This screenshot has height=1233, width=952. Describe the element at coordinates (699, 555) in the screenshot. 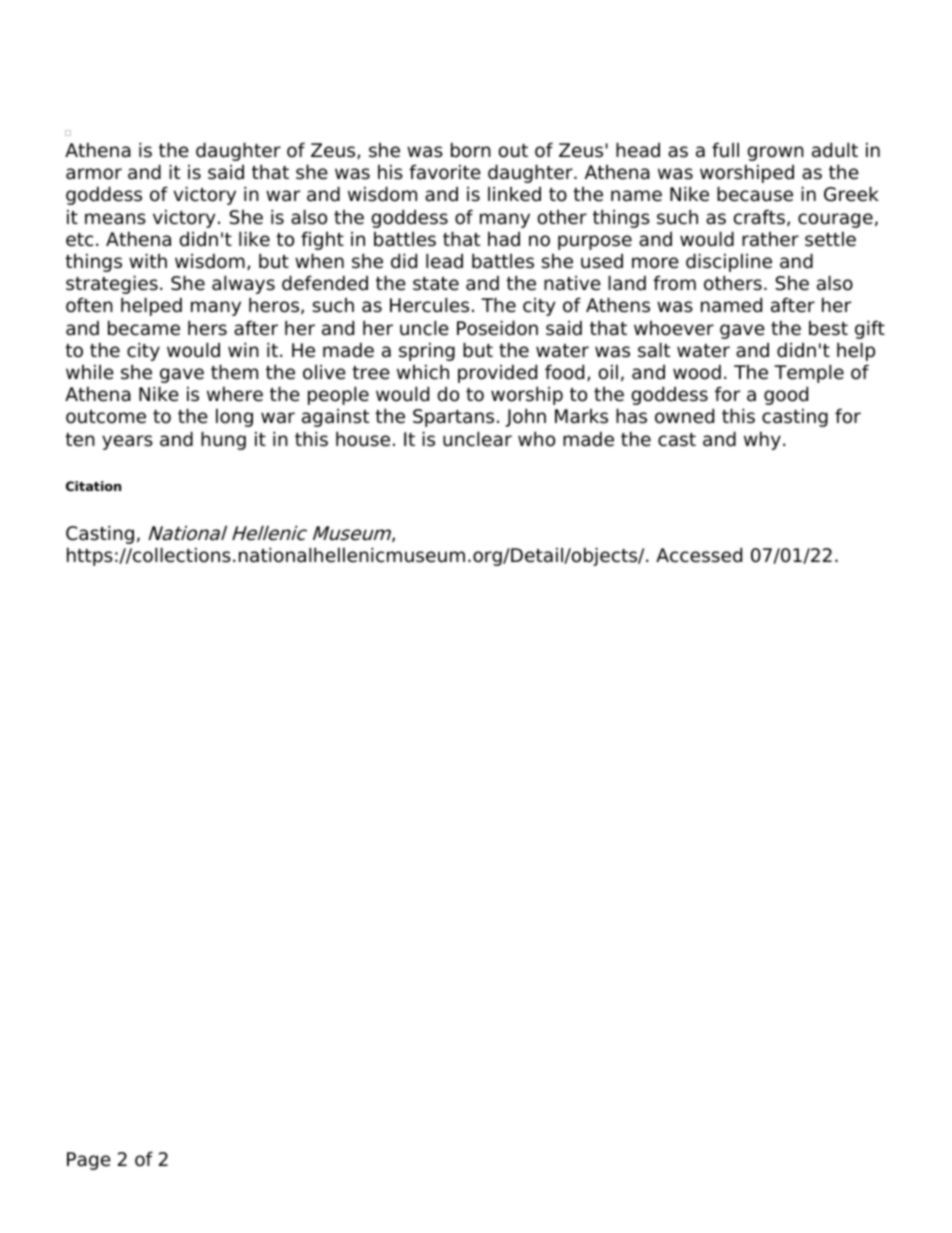

I see `Accessed` at that location.
